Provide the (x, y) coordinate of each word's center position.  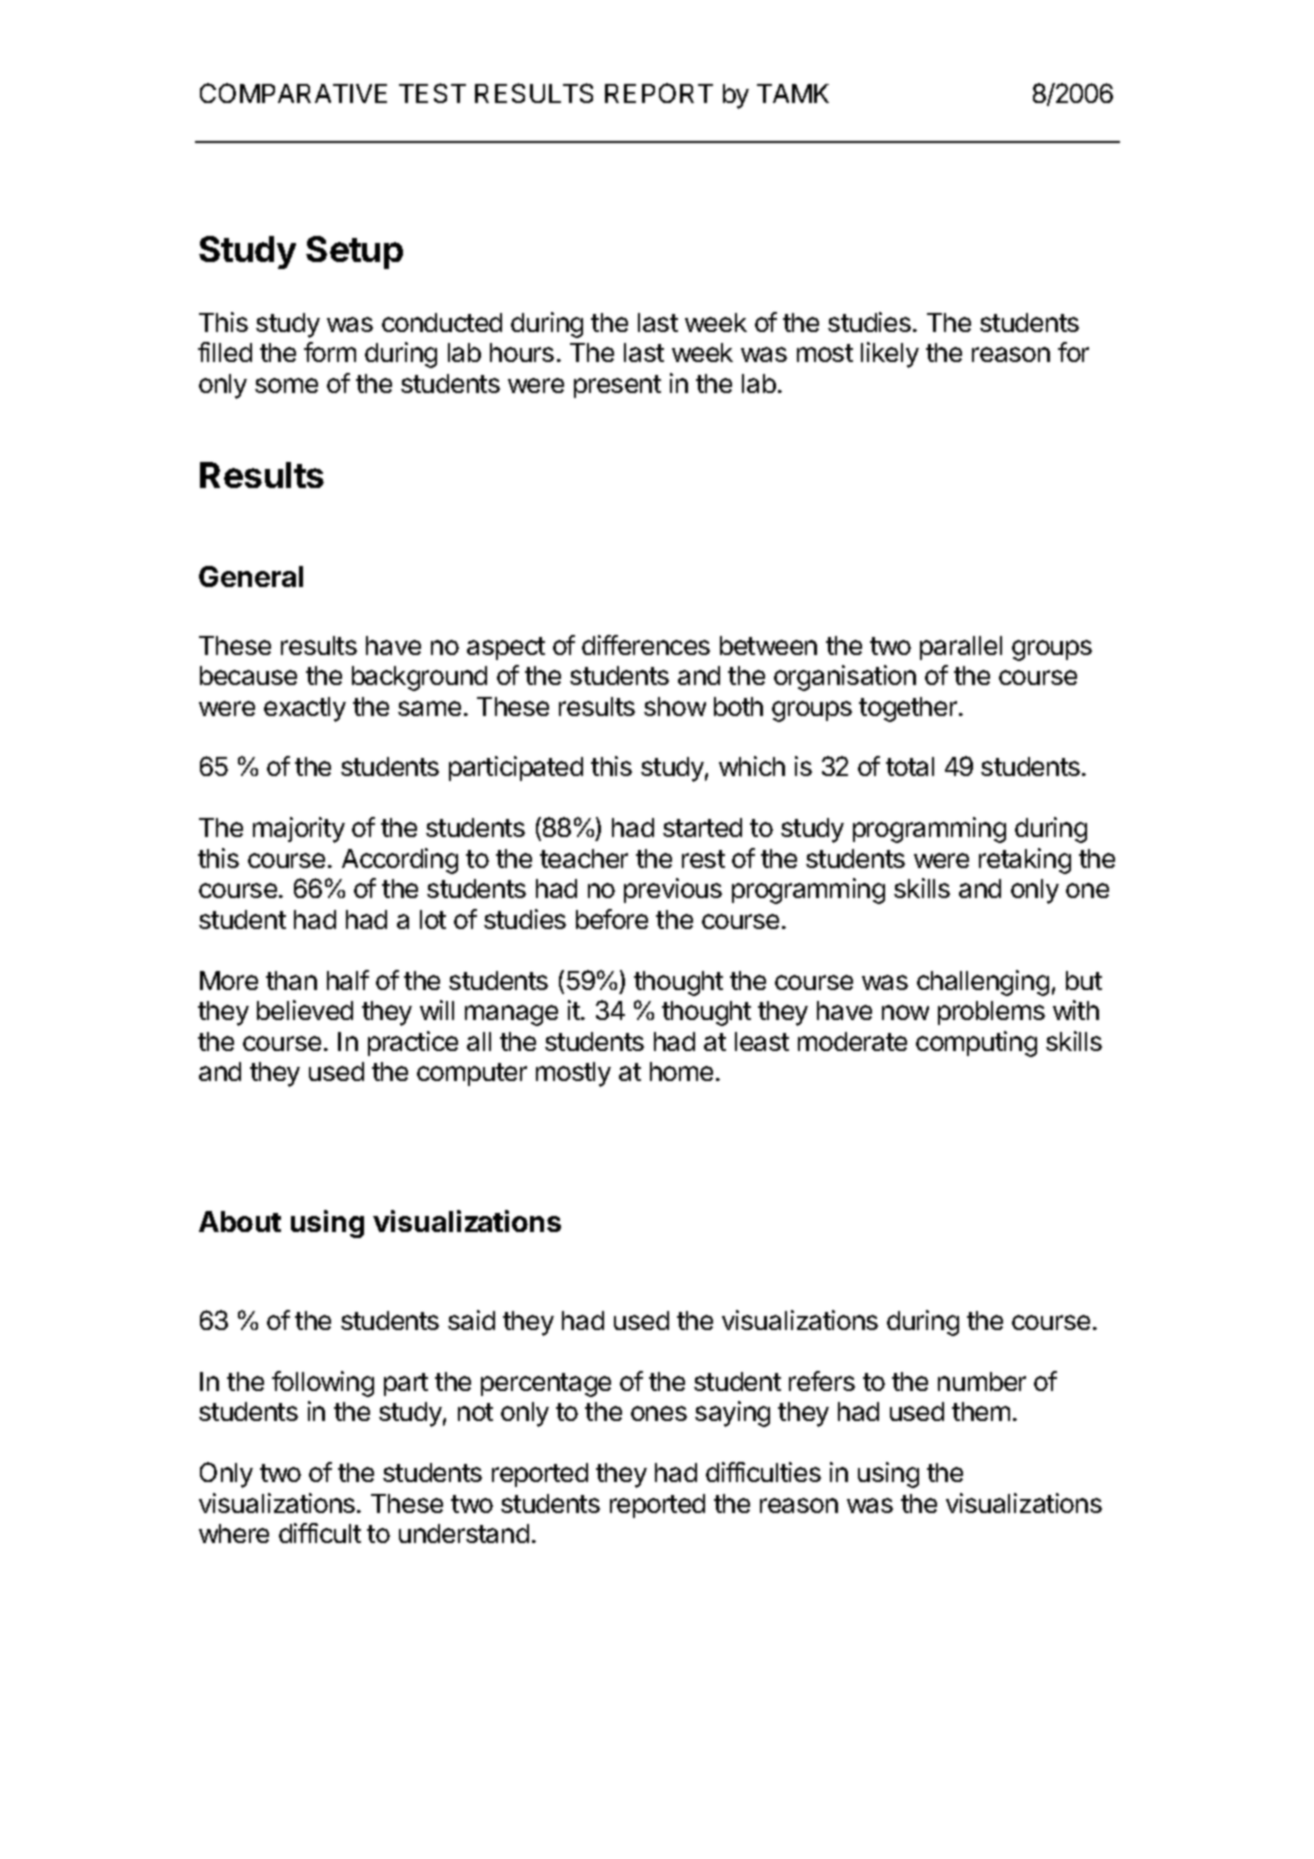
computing (976, 1044)
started (702, 827)
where (234, 1533)
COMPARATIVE (293, 93)
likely (890, 355)
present (617, 386)
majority (299, 830)
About (240, 1221)
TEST (432, 93)
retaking (1025, 861)
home (681, 1071)
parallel (961, 648)
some (286, 385)
